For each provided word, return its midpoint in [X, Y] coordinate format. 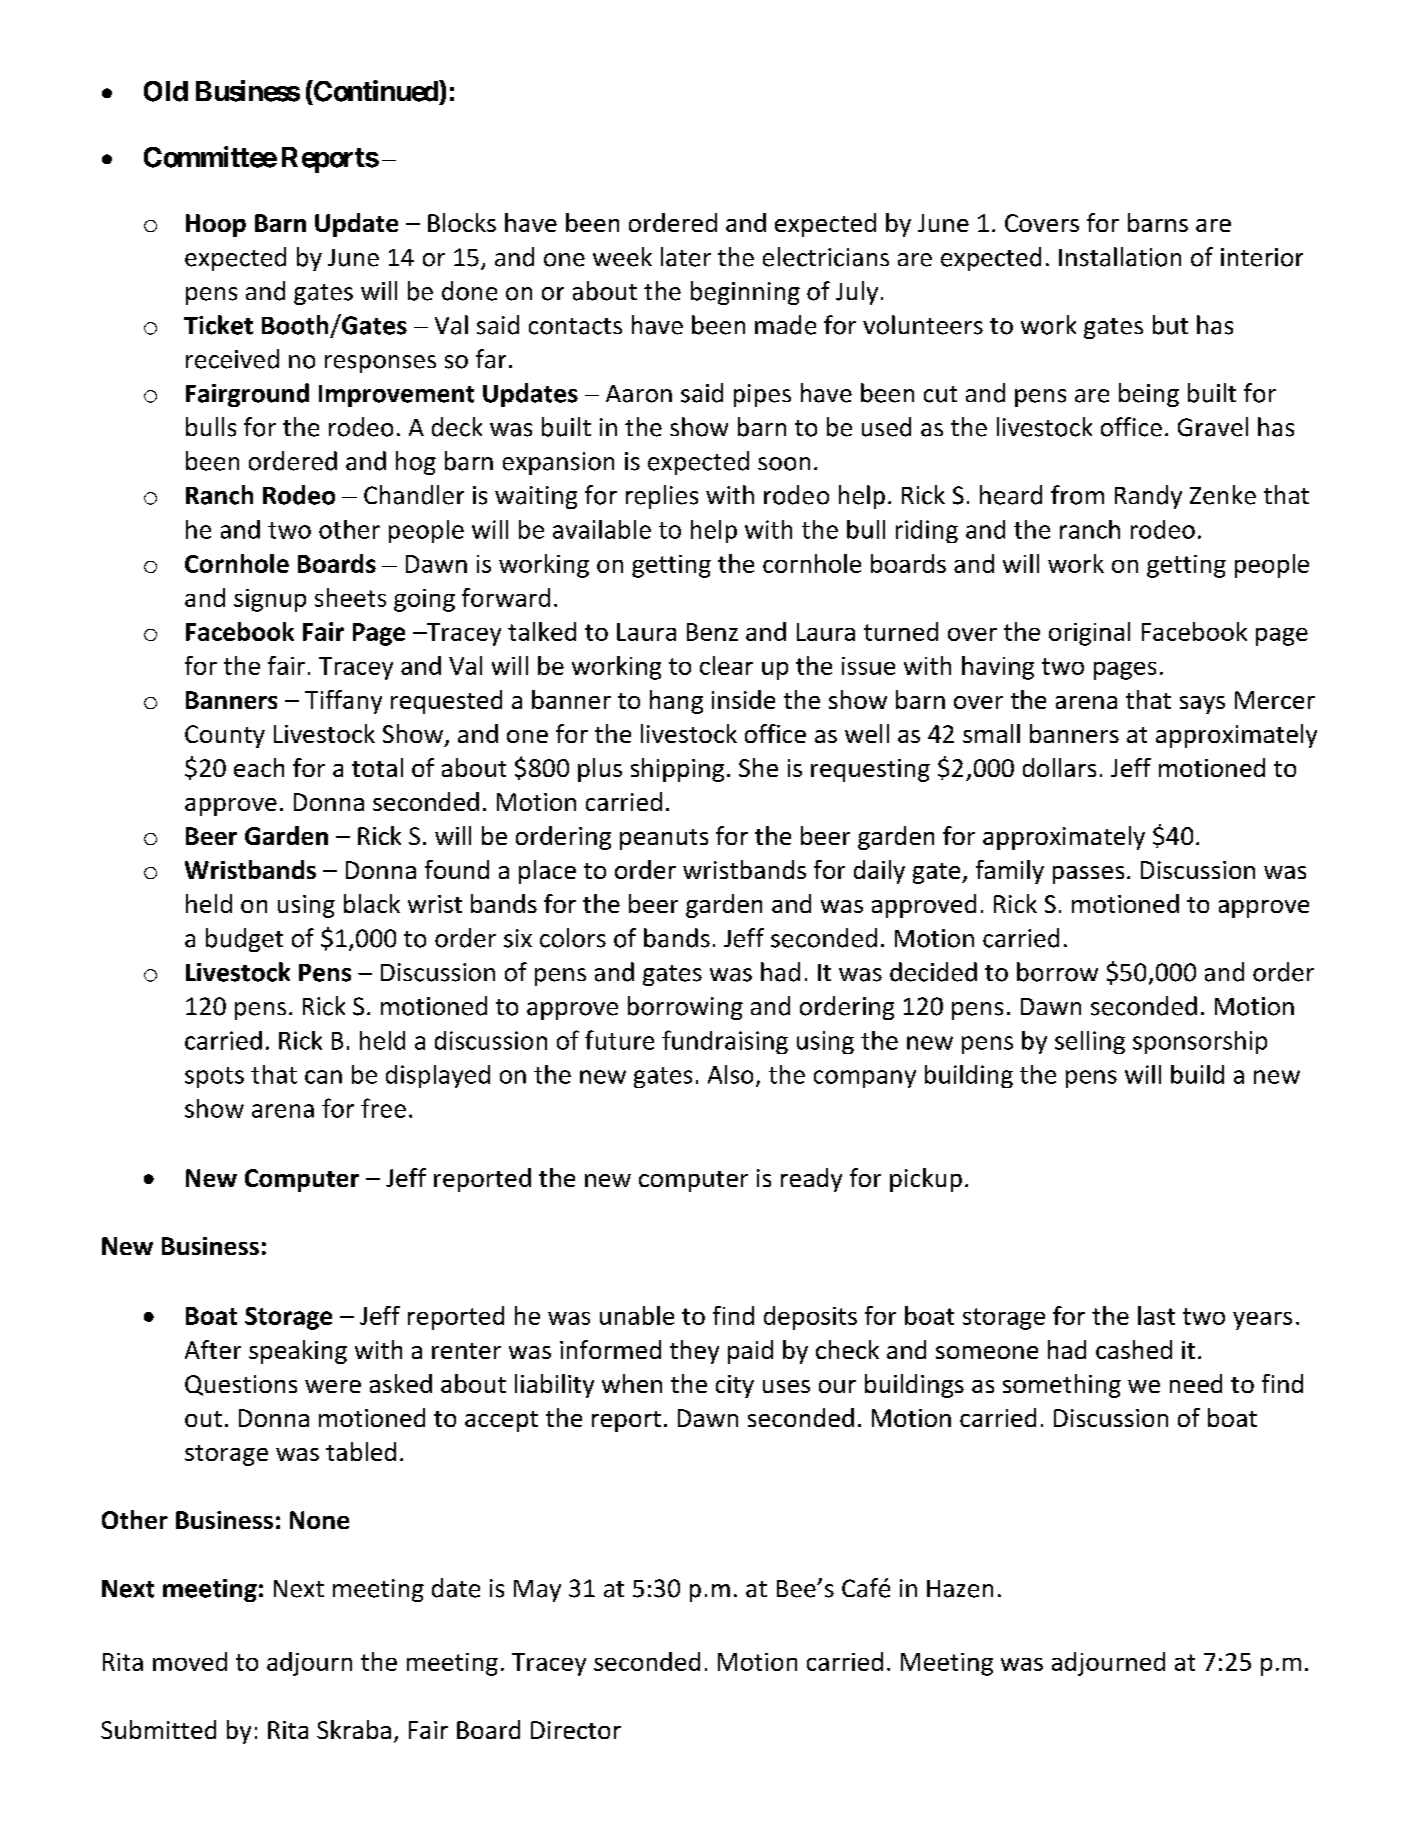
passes [1088, 875]
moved [190, 1661]
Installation [1120, 257]
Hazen [960, 1589]
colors [573, 938]
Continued [376, 91]
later [686, 257]
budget [244, 940]
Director [576, 1730]
